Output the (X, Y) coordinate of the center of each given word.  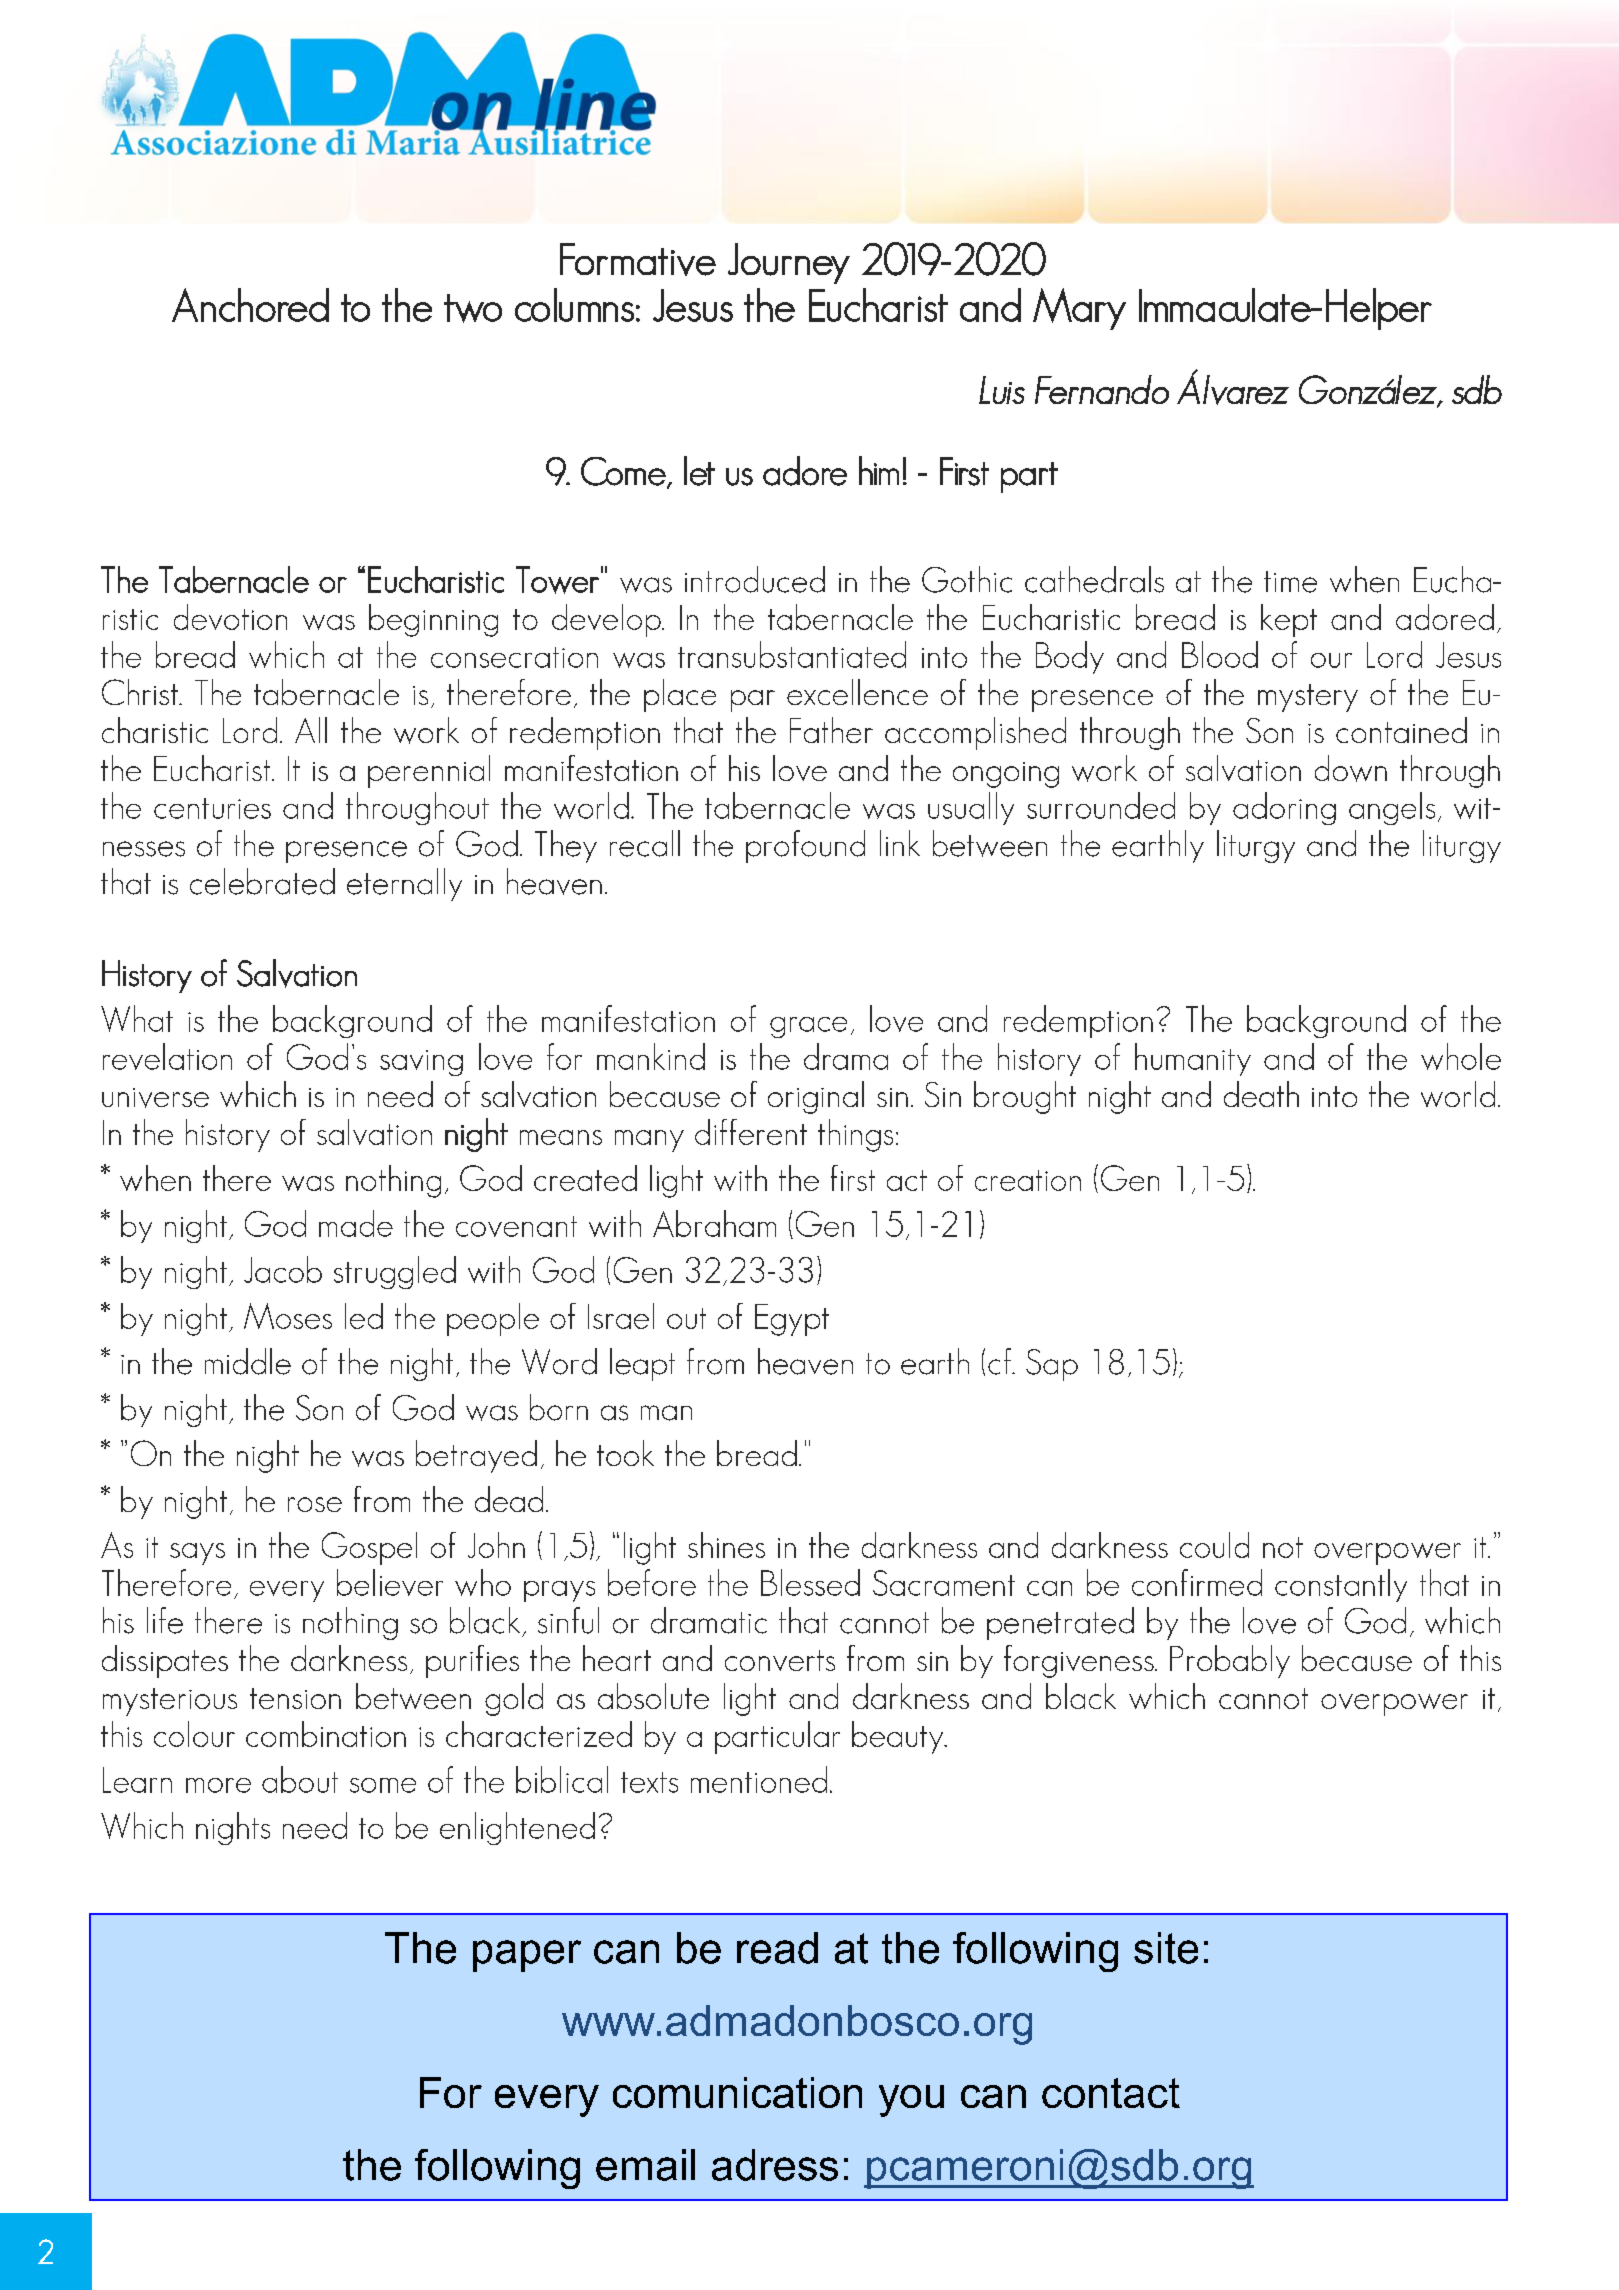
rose (315, 1504)
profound (805, 846)
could (1214, 1545)
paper (527, 1956)
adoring (1284, 808)
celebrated (262, 881)
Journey (789, 263)
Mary (1079, 309)
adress (775, 2165)
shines (726, 1545)
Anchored (250, 305)
